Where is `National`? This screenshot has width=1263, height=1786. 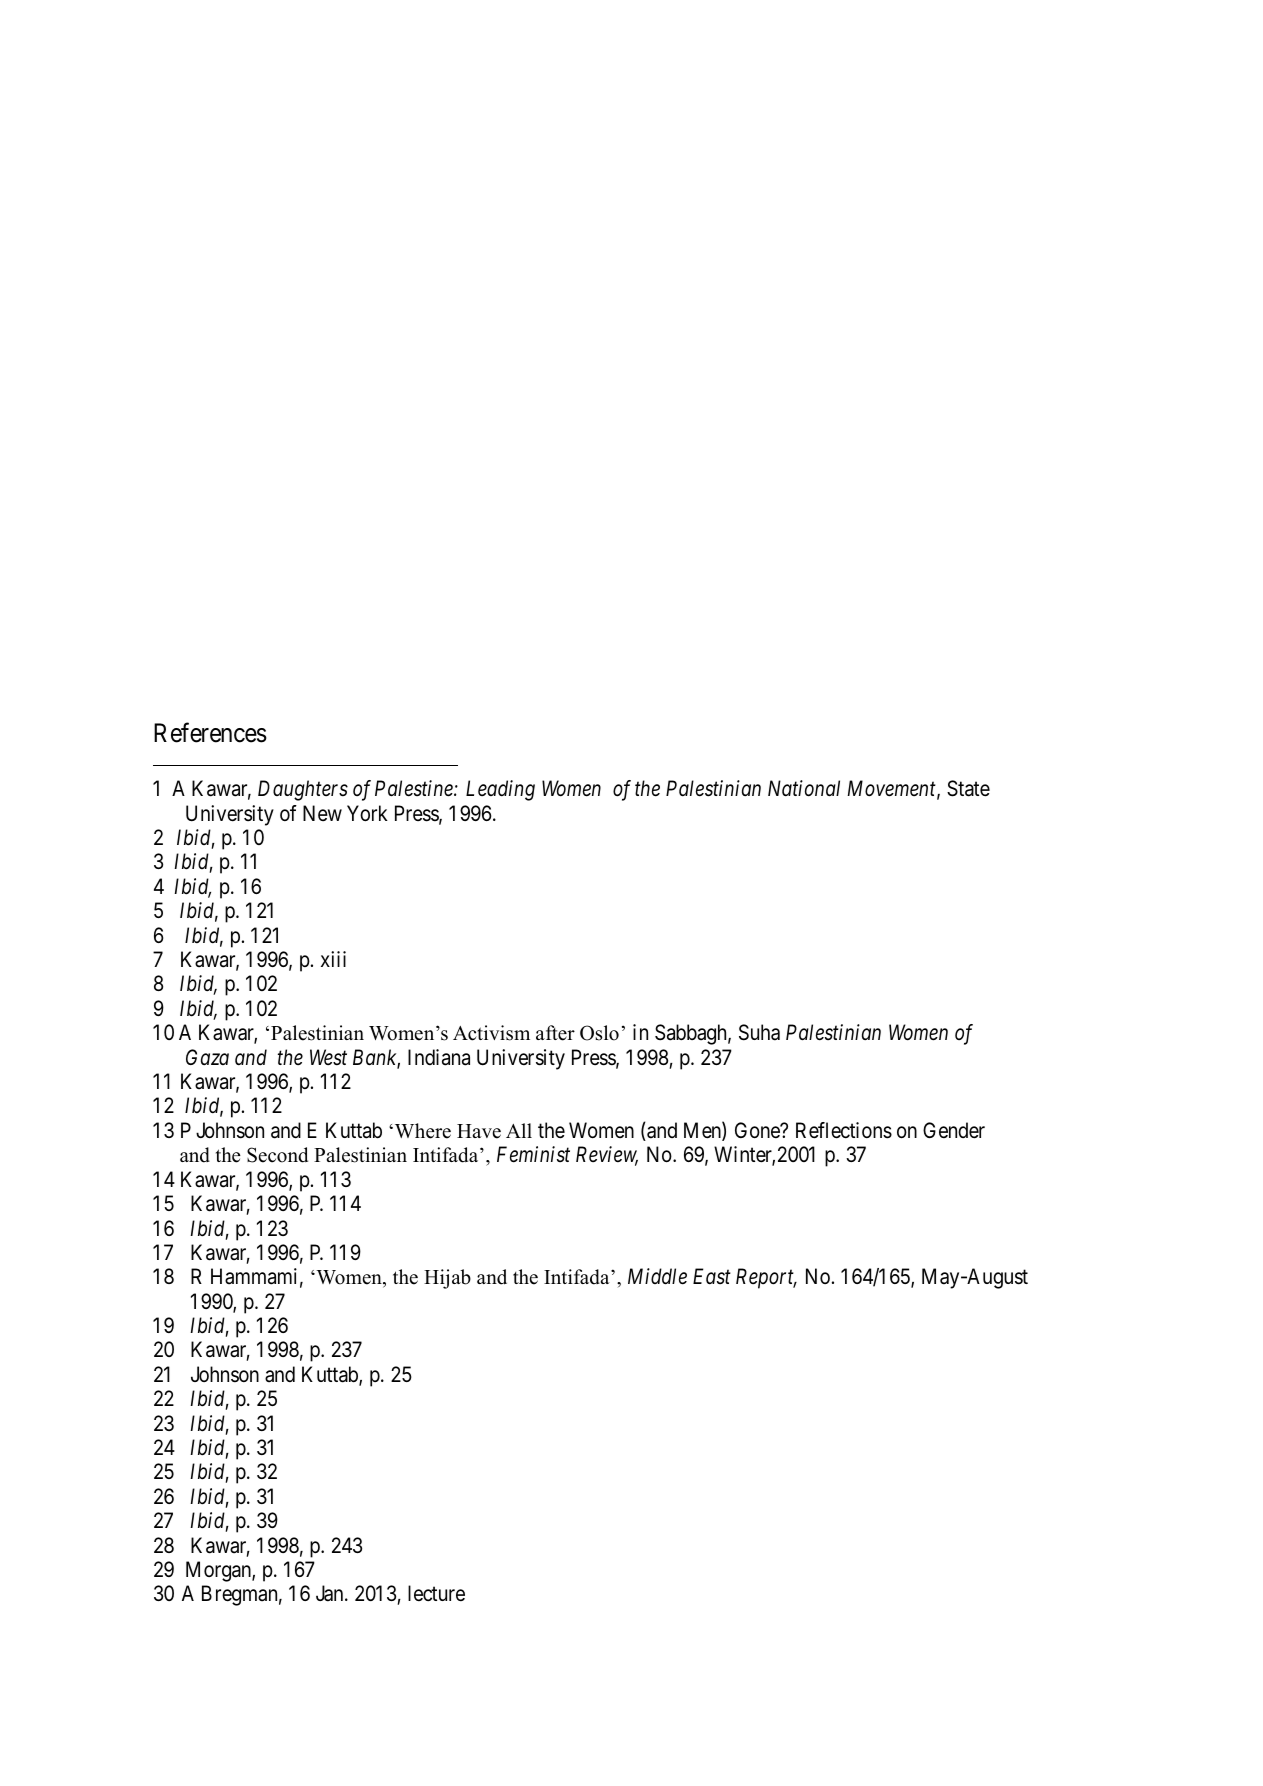
National is located at coordinates (804, 788).
